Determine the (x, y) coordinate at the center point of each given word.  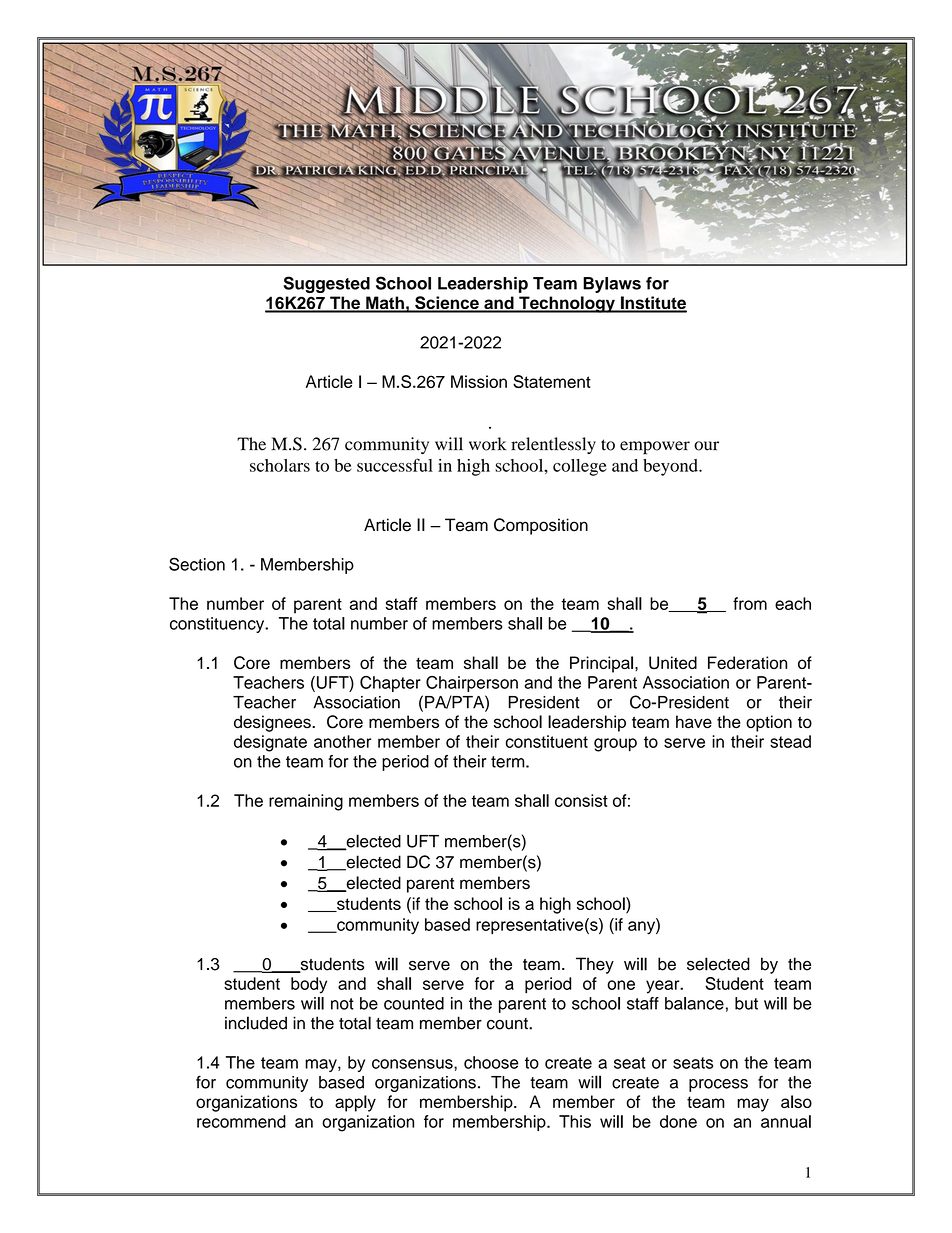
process (718, 1085)
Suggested (327, 284)
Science (447, 304)
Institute (653, 304)
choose (491, 1062)
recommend (241, 1121)
